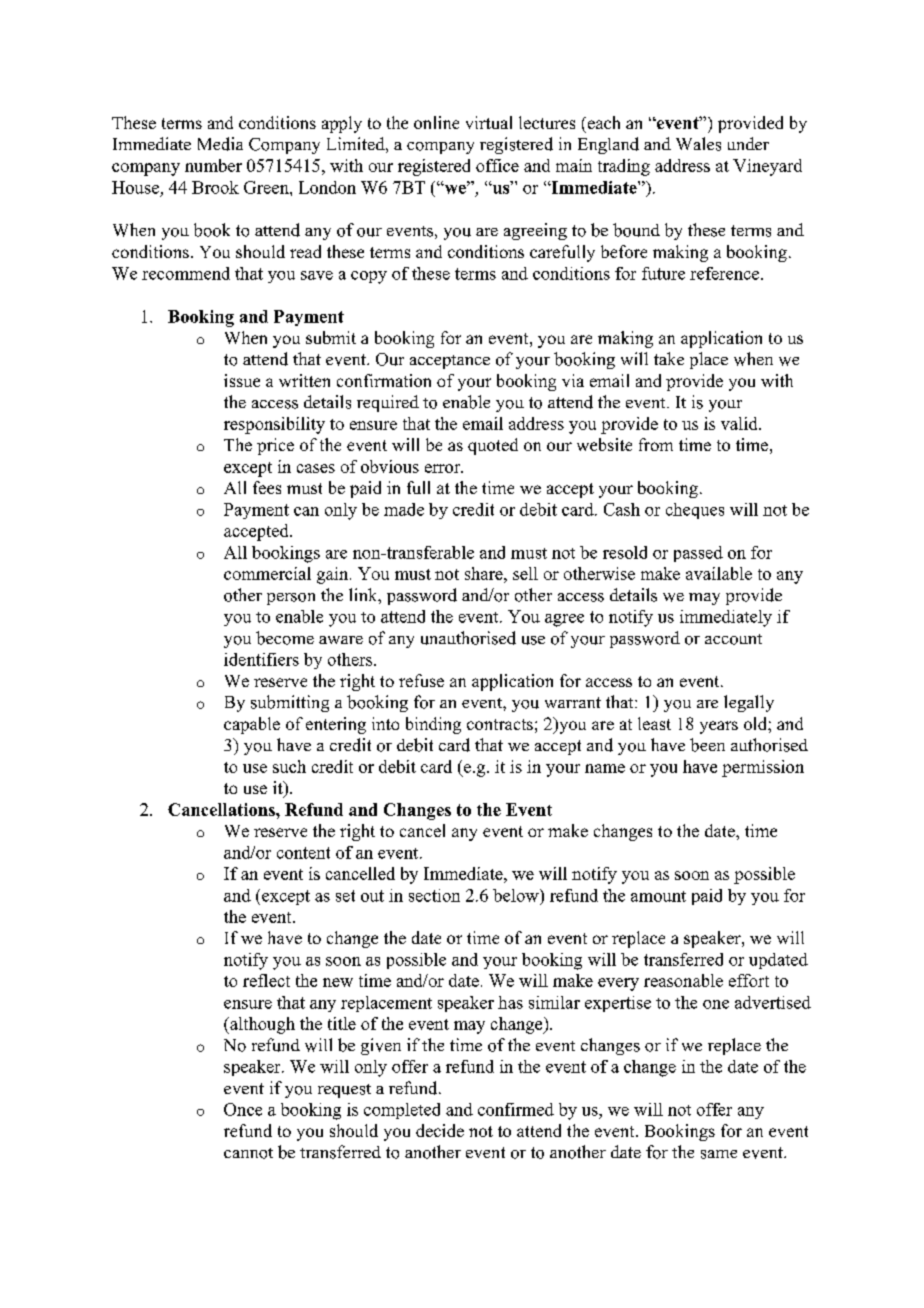  Describe the element at coordinates (669, 358) in the image. I see `take` at that location.
